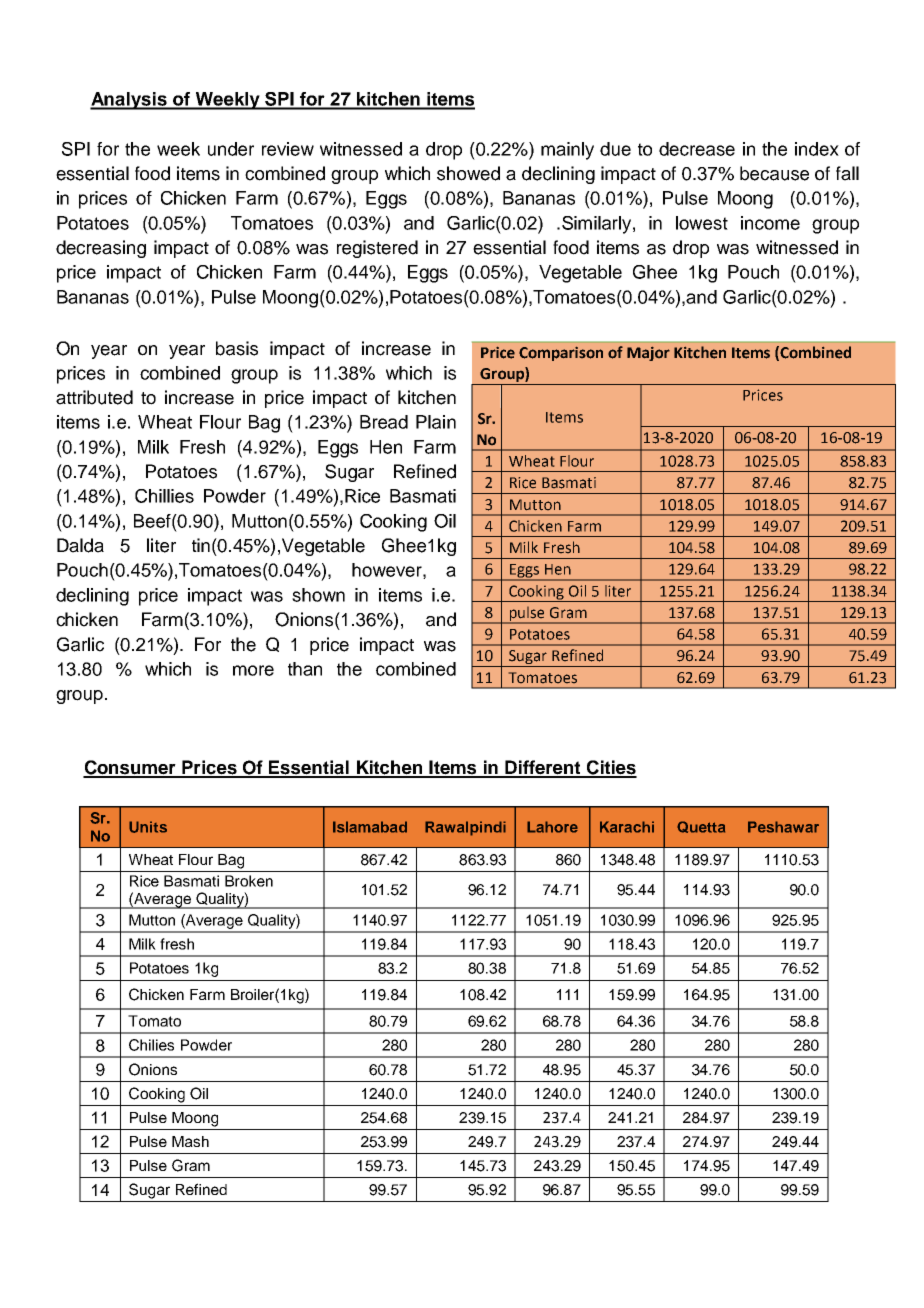  What do you see at coordinates (190, 1141) in the screenshot?
I see `Mash` at bounding box center [190, 1141].
